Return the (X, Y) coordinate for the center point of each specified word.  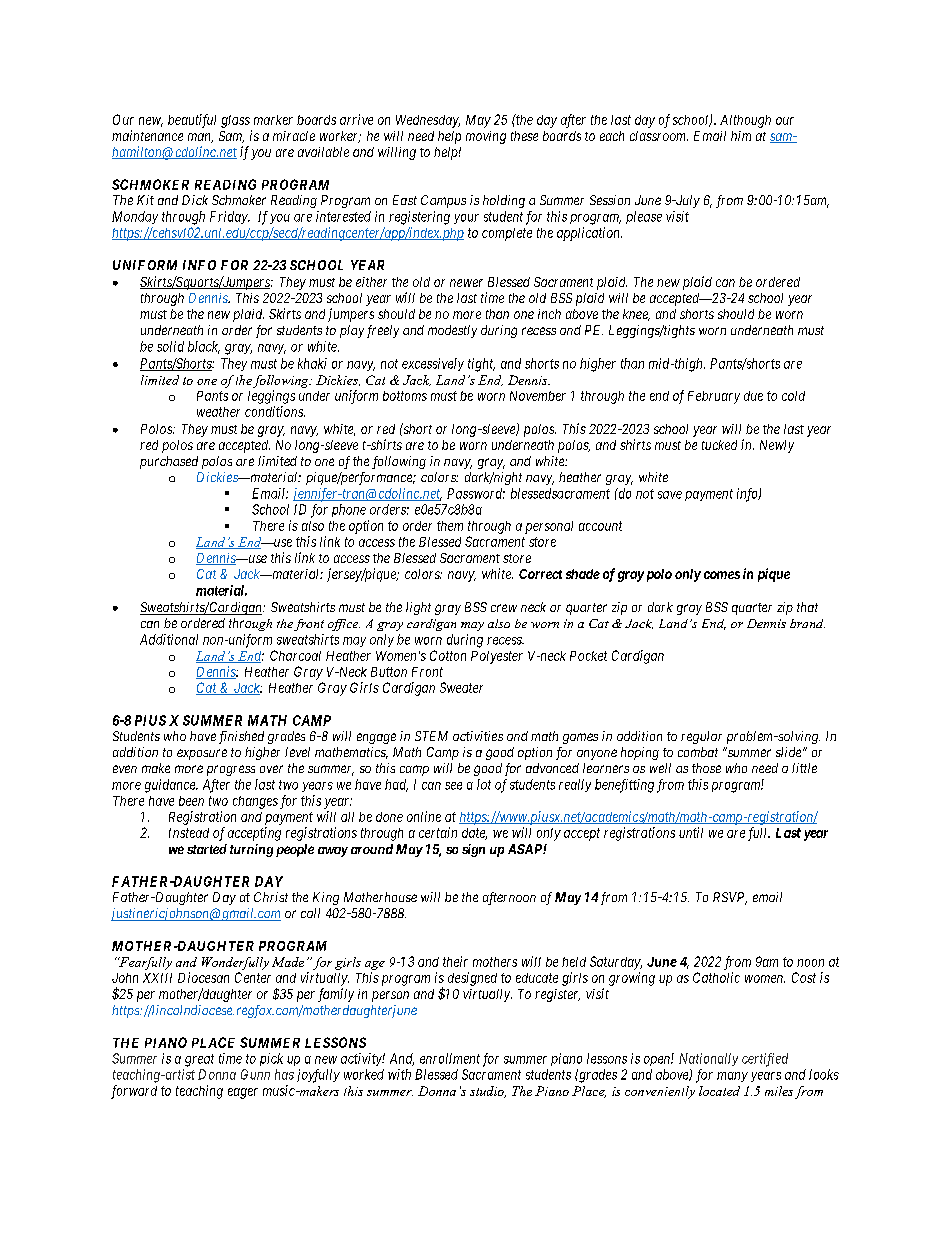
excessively (433, 364)
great (199, 1060)
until (691, 832)
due (753, 396)
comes (722, 575)
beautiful (192, 121)
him (741, 136)
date (474, 834)
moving (486, 137)
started (207, 849)
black (204, 347)
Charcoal (295, 655)
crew (504, 608)
